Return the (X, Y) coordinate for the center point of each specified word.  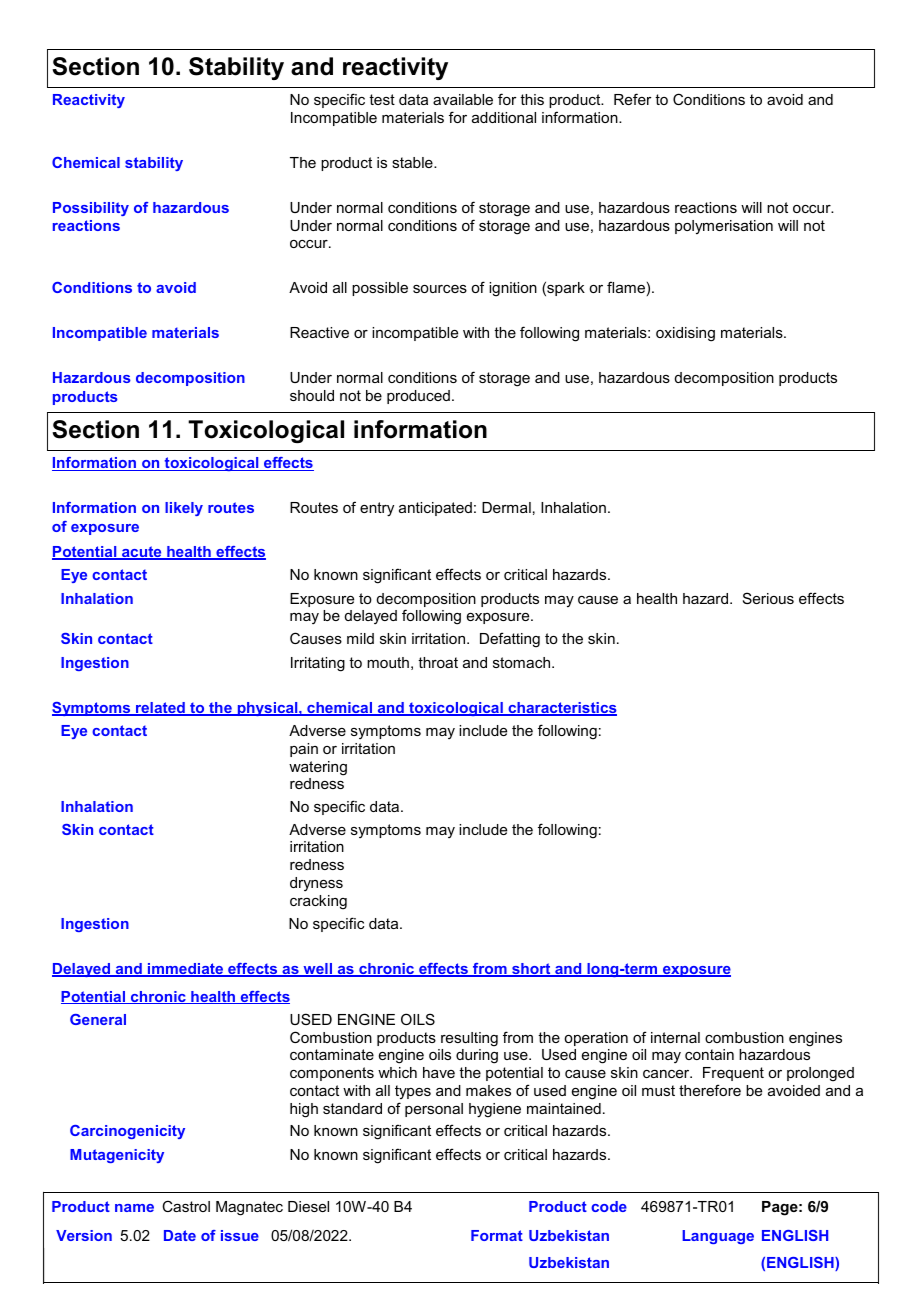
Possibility (91, 209)
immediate (185, 970)
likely (184, 509)
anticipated (435, 509)
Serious (768, 598)
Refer (633, 99)
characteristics (561, 709)
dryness (316, 884)
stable (413, 162)
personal (434, 1110)
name (134, 1208)
